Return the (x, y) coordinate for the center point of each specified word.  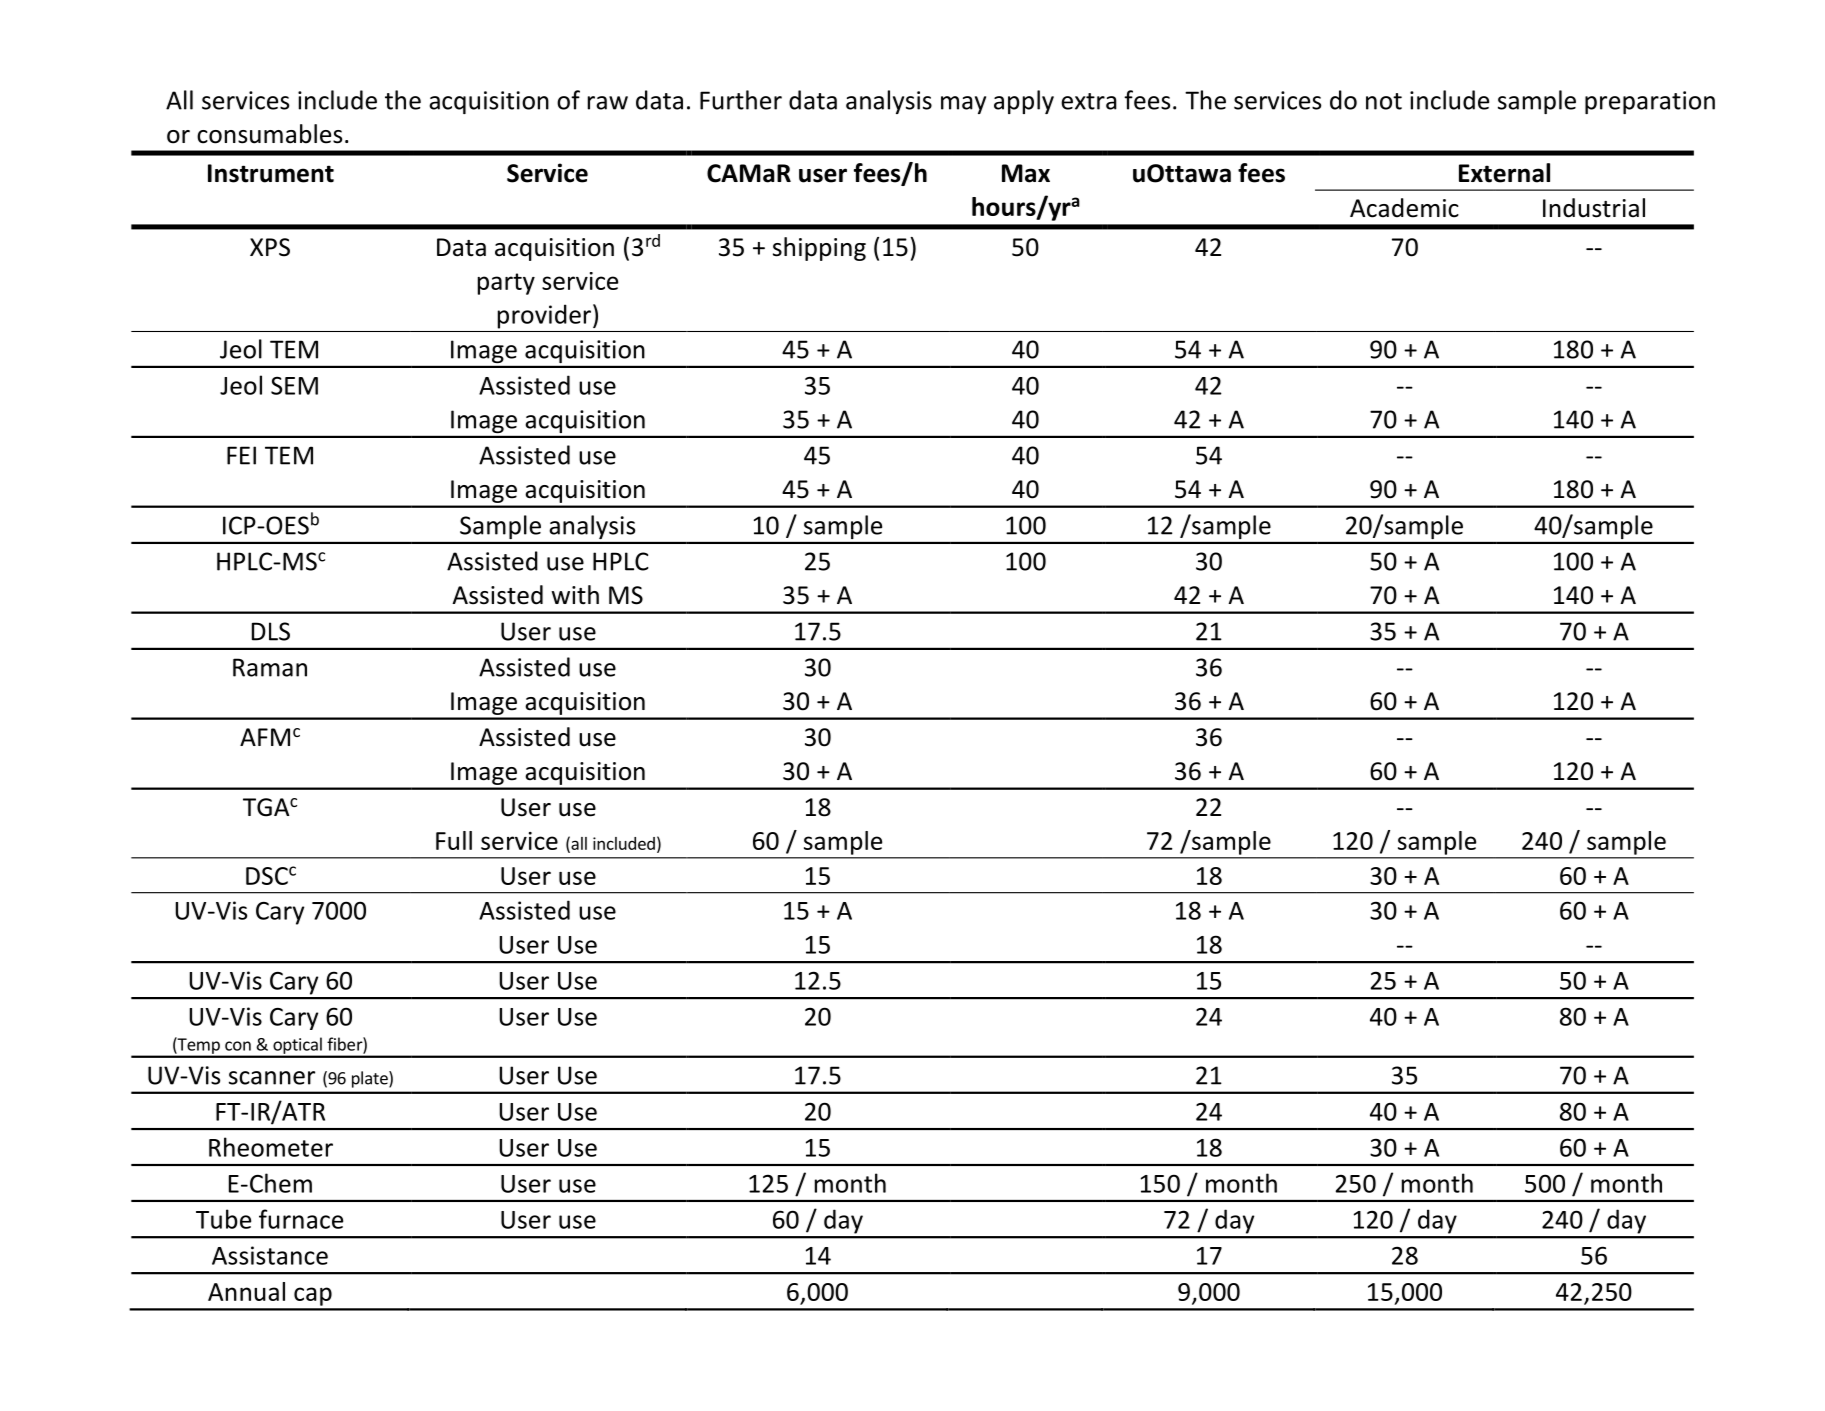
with (575, 595)
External (1504, 173)
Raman (270, 667)
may (963, 105)
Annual (246, 1291)
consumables (269, 134)
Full (454, 840)
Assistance (270, 1255)
